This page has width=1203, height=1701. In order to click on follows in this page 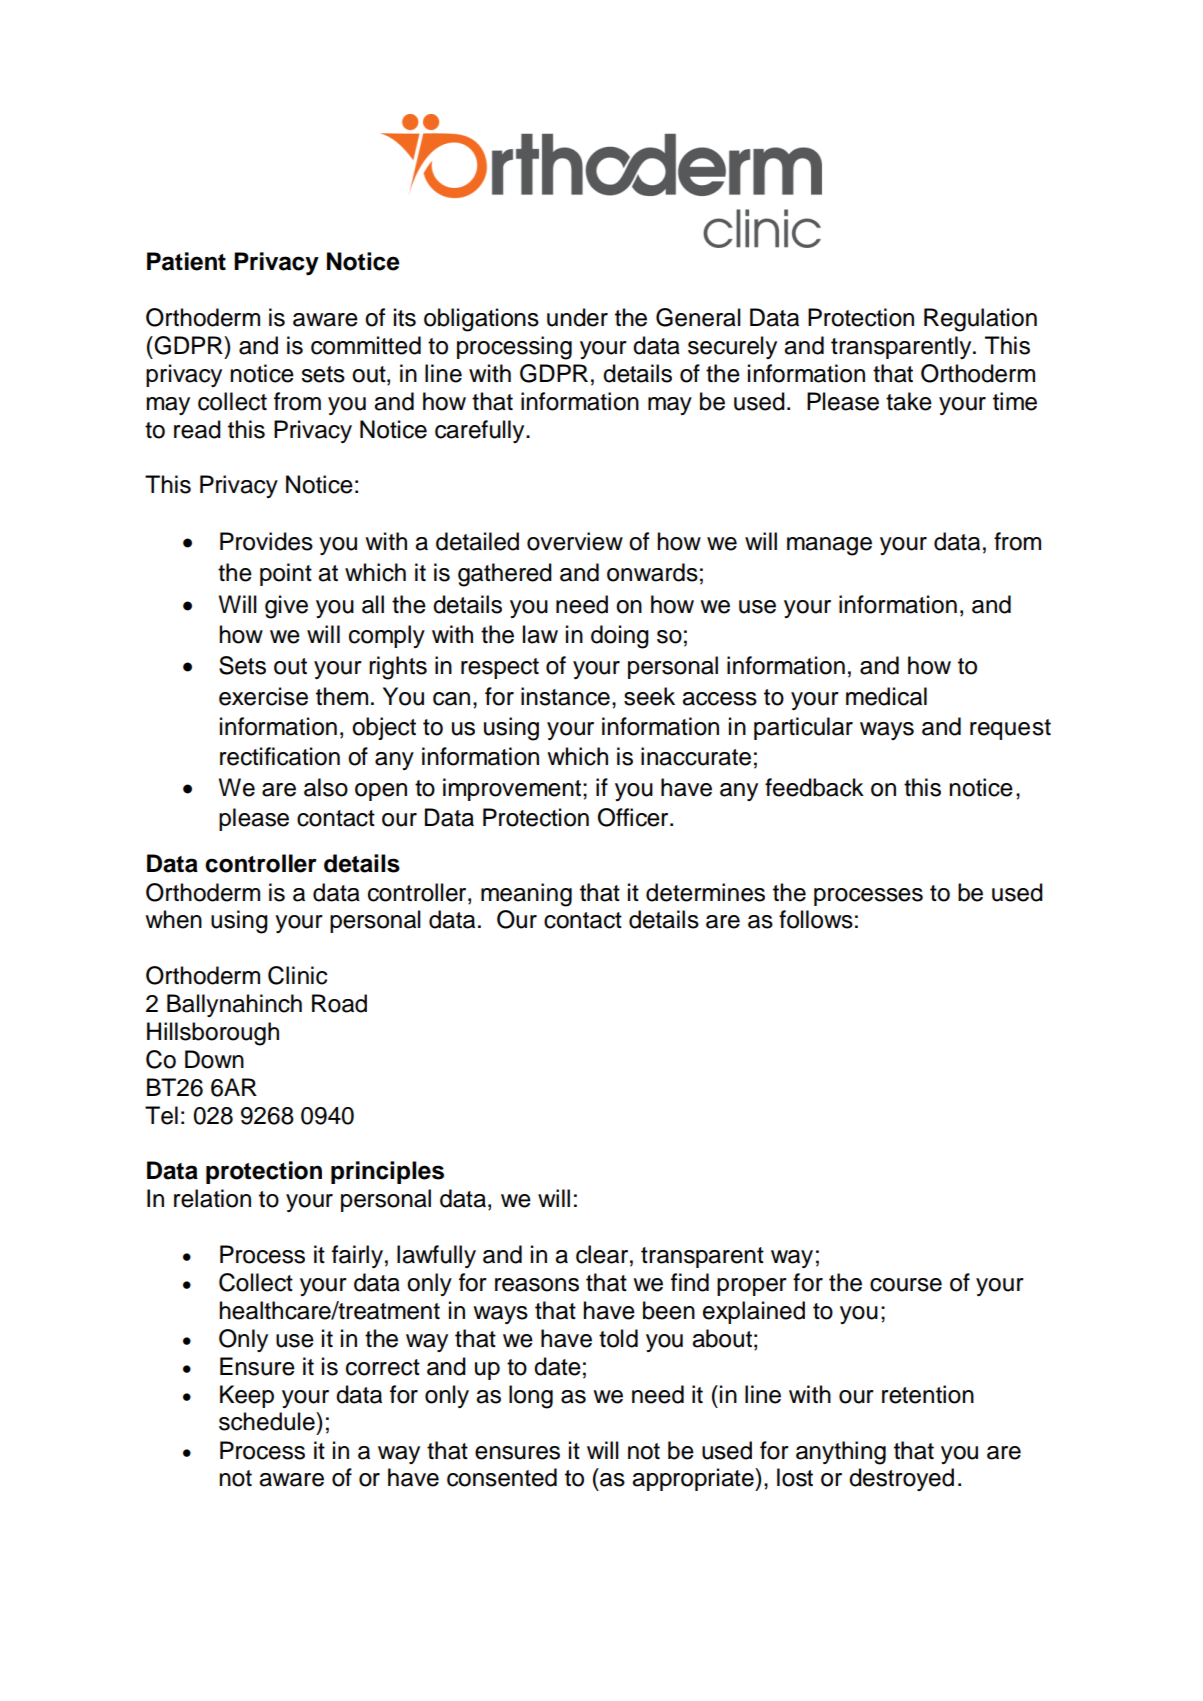, I will do `click(816, 919)`.
